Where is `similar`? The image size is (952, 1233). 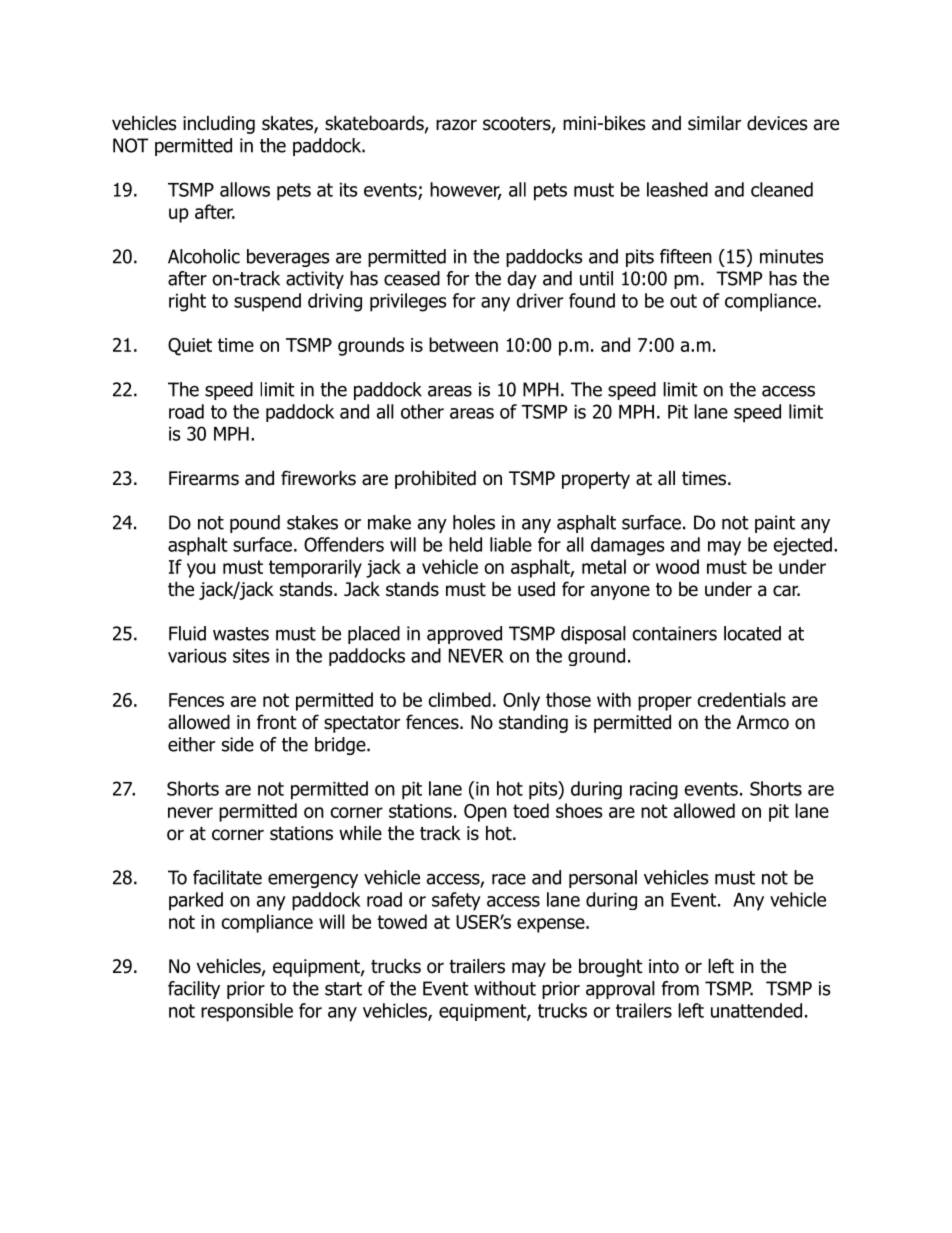
similar is located at coordinates (714, 123).
